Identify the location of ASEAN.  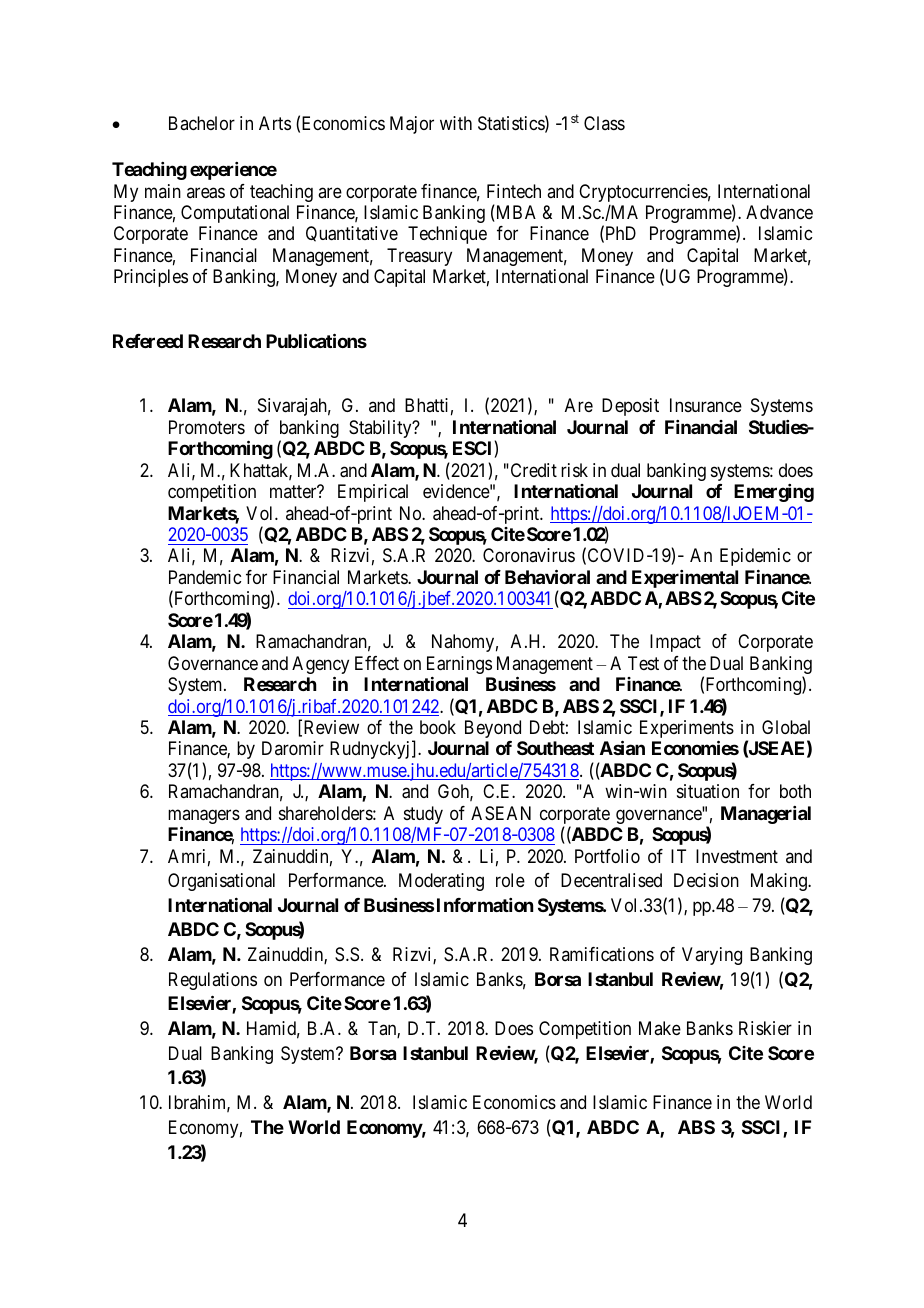
(501, 813).
